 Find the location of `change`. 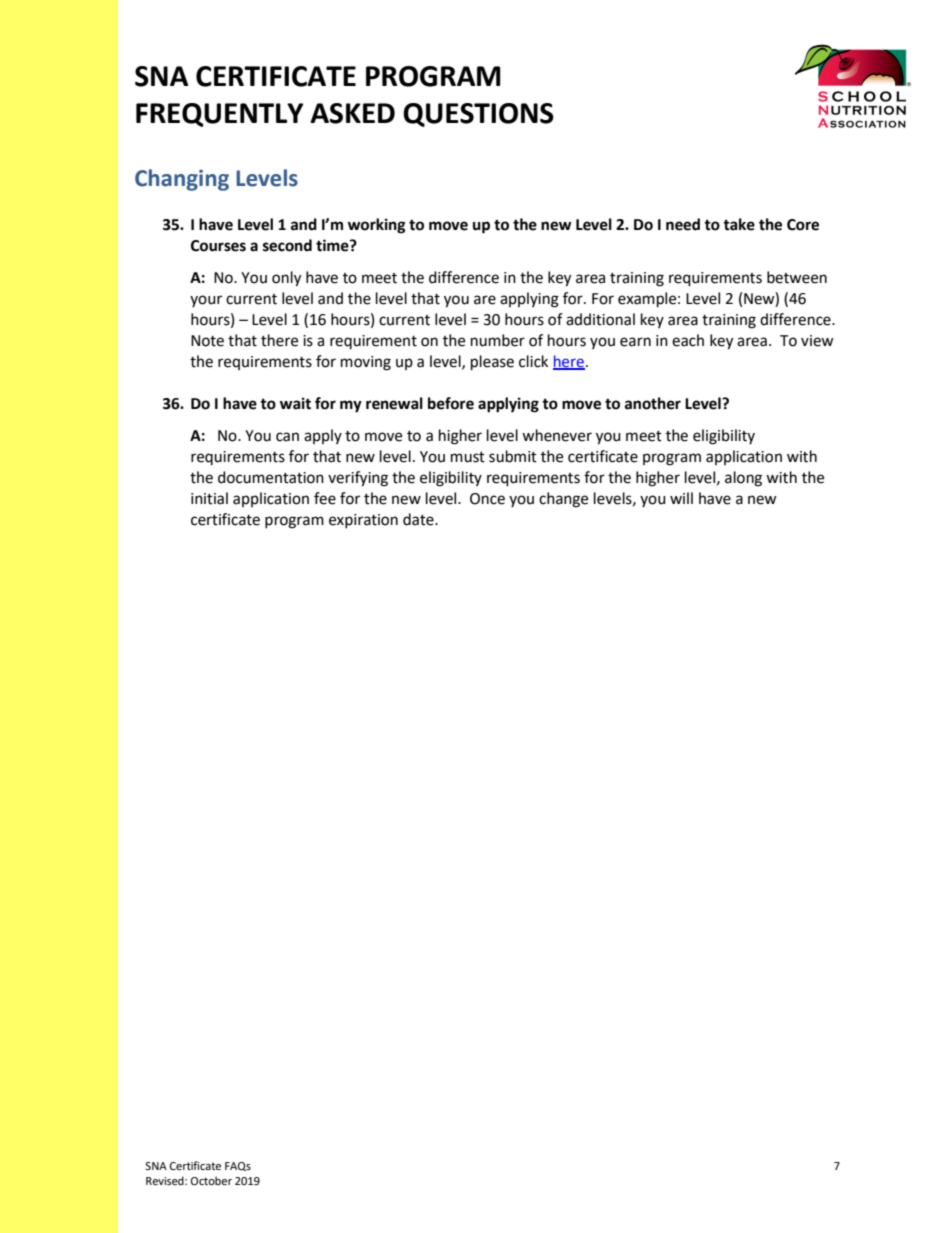

change is located at coordinates (563, 500).
